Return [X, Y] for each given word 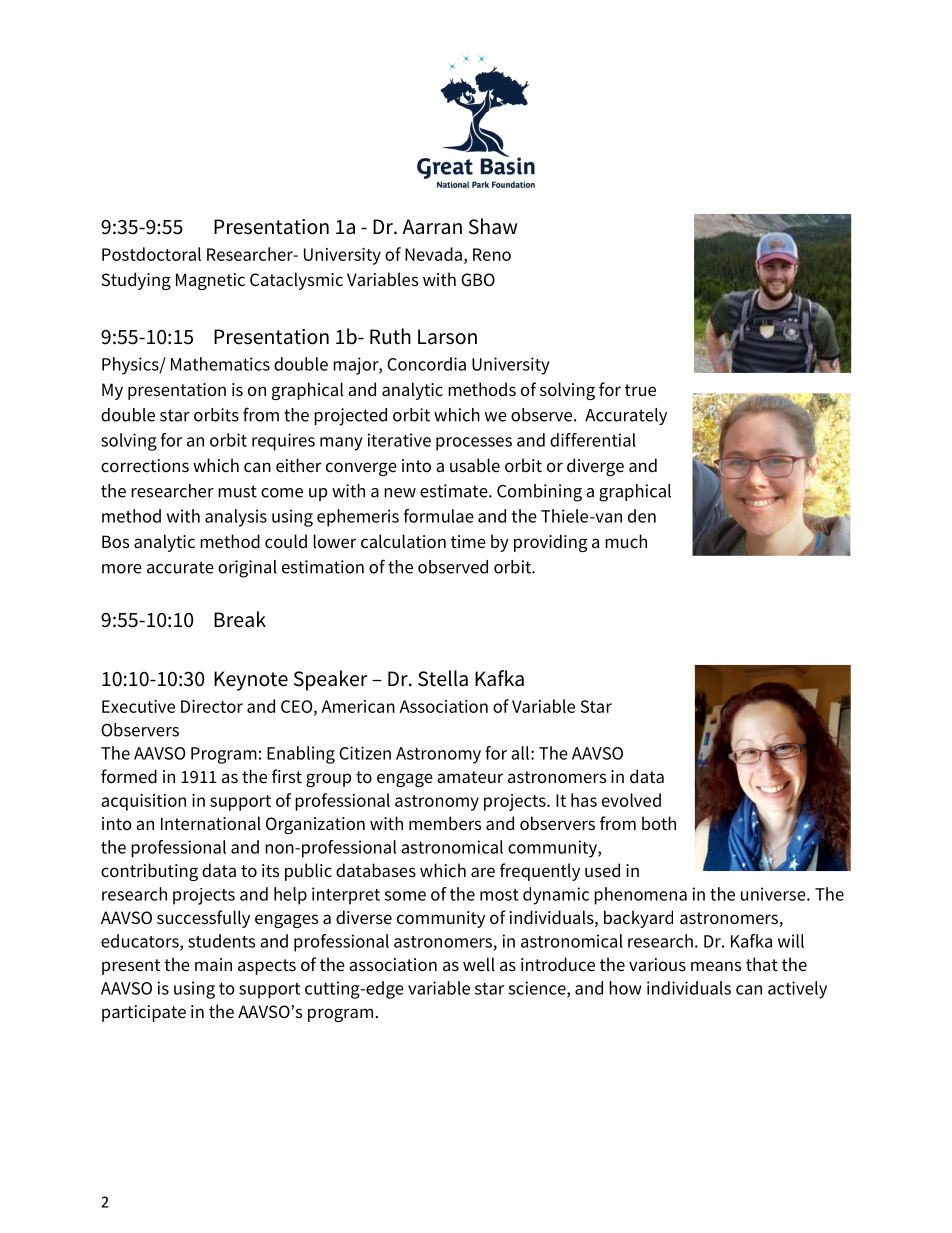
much [626, 541]
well [479, 964]
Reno [492, 254]
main [213, 964]
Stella [443, 678]
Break [240, 619]
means [716, 966]
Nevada [433, 254]
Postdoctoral [151, 254]
